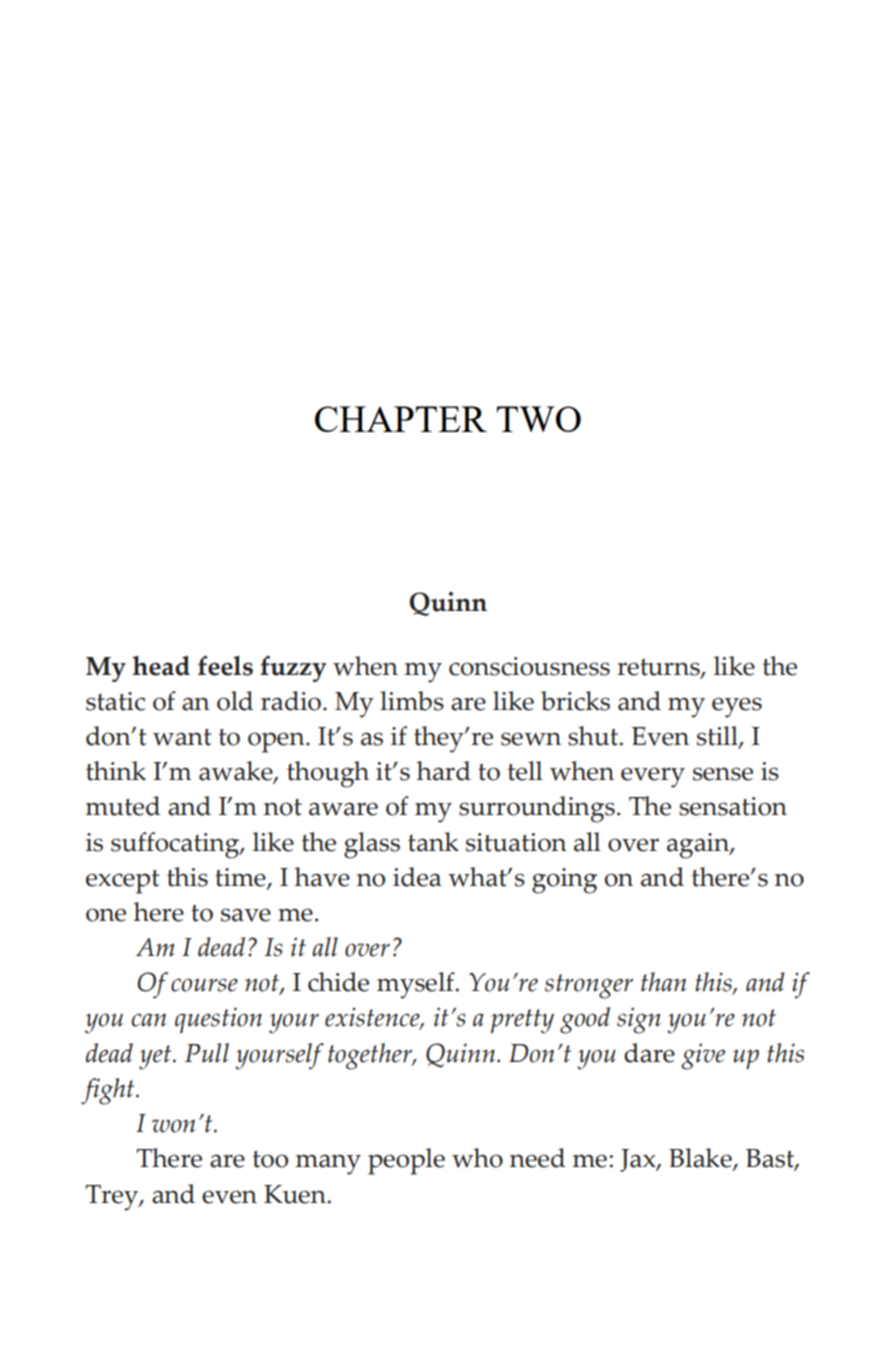 This screenshot has height=1366, width=896. What do you see at coordinates (406, 1161) in the screenshot?
I see `people` at bounding box center [406, 1161].
